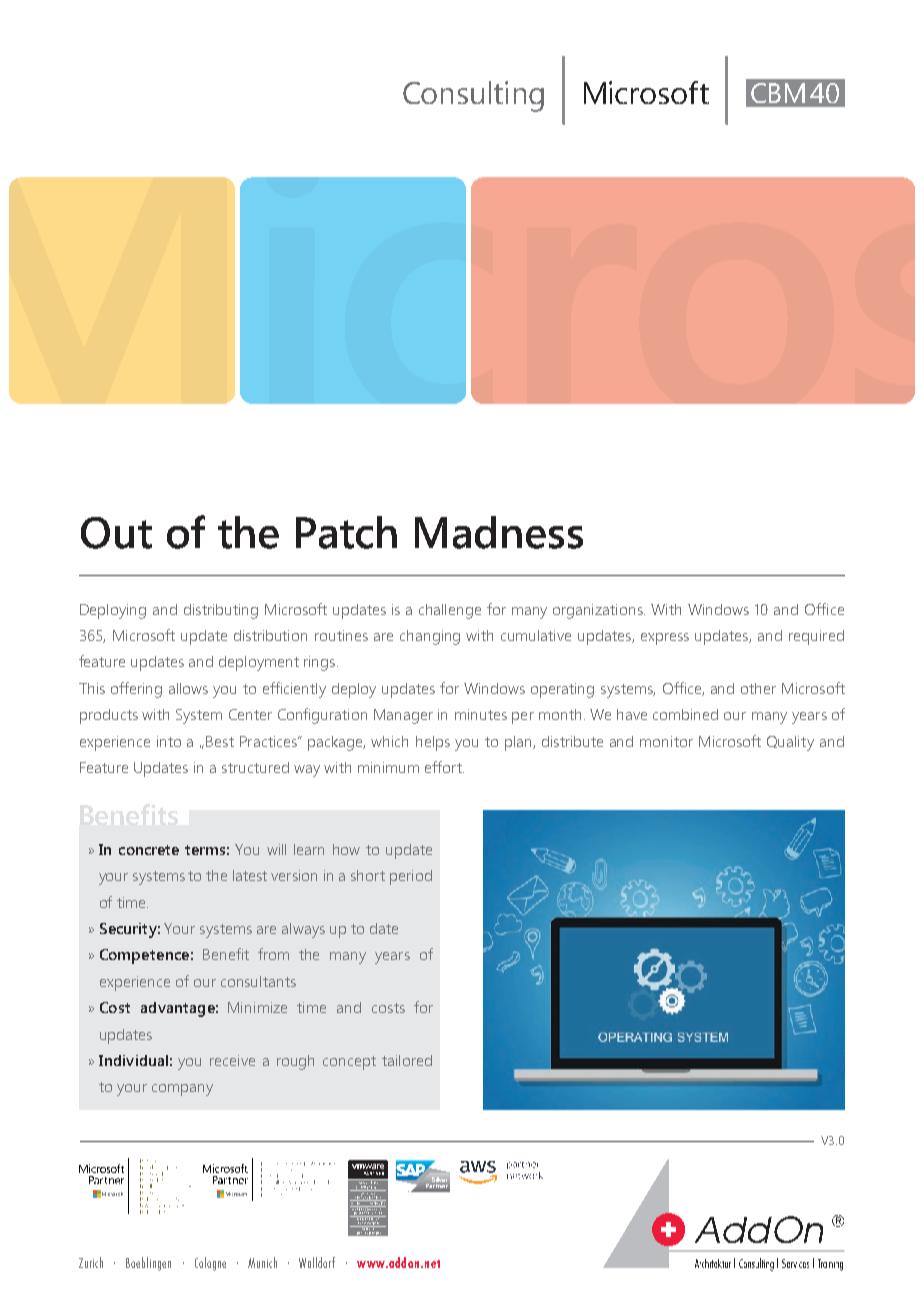 The image size is (924, 1308). I want to click on allows, so click(188, 688).
